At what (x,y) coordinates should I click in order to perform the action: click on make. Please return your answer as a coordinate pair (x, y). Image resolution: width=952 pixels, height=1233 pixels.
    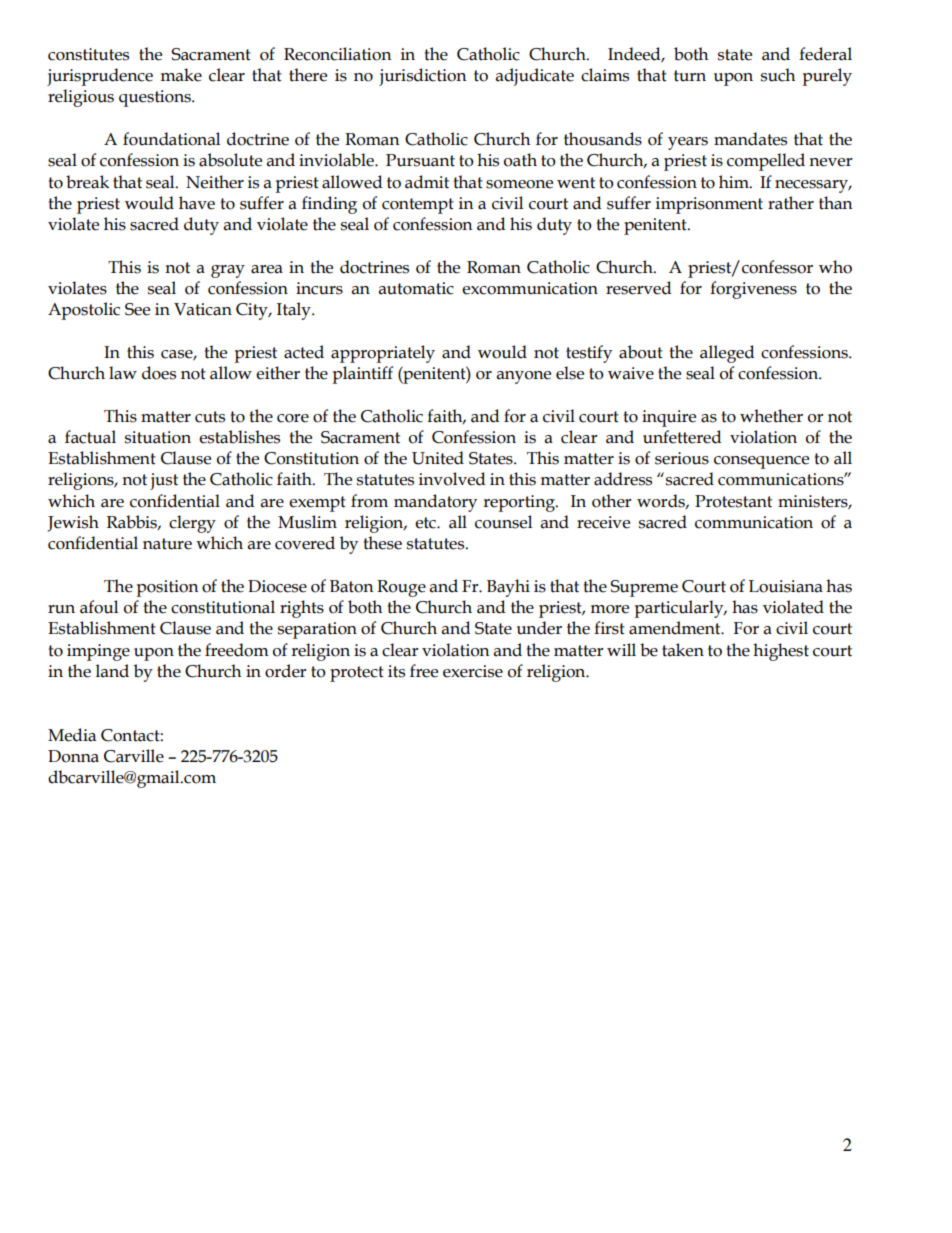
    Looking at the image, I should click on (181, 75).
